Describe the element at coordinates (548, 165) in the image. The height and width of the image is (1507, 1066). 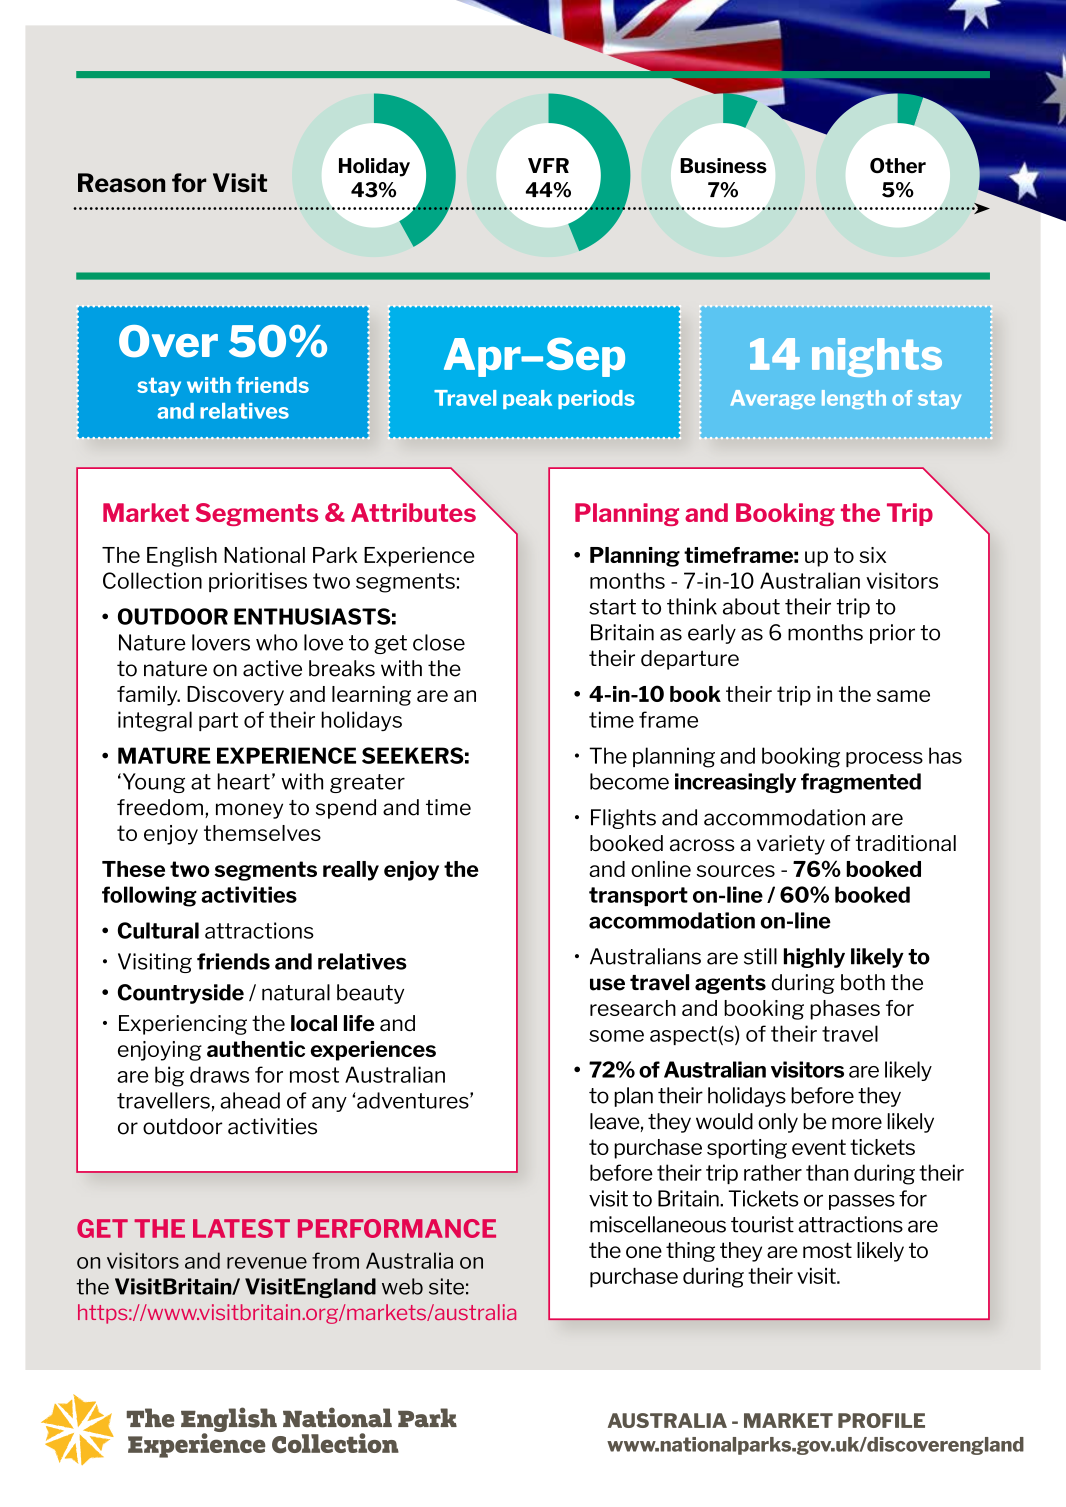
I see `VFR` at that location.
